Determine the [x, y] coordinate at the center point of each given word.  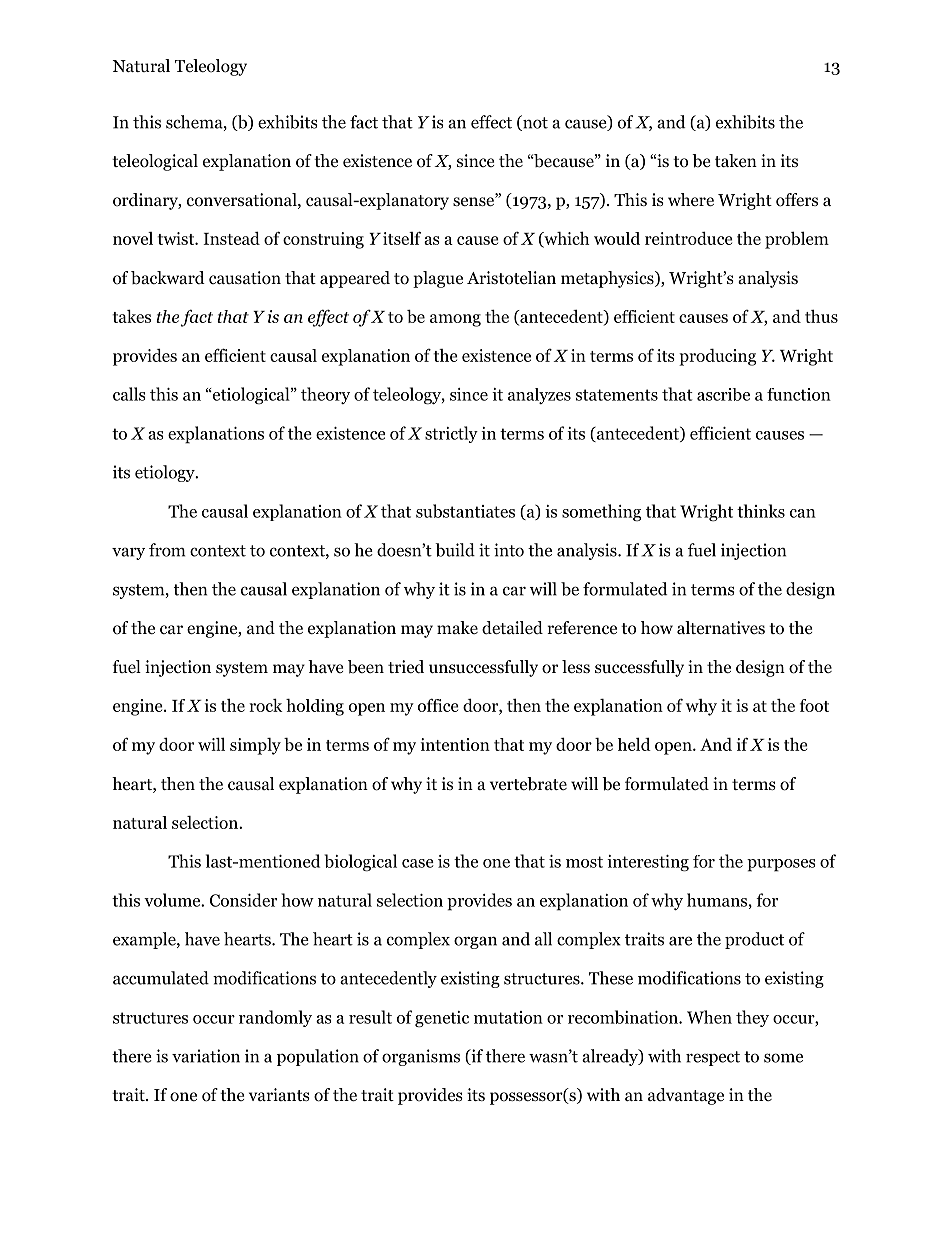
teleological [155, 162]
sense [475, 201]
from [167, 550]
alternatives [721, 627]
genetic [442, 1019]
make [457, 627]
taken [736, 160]
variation [206, 1056]
